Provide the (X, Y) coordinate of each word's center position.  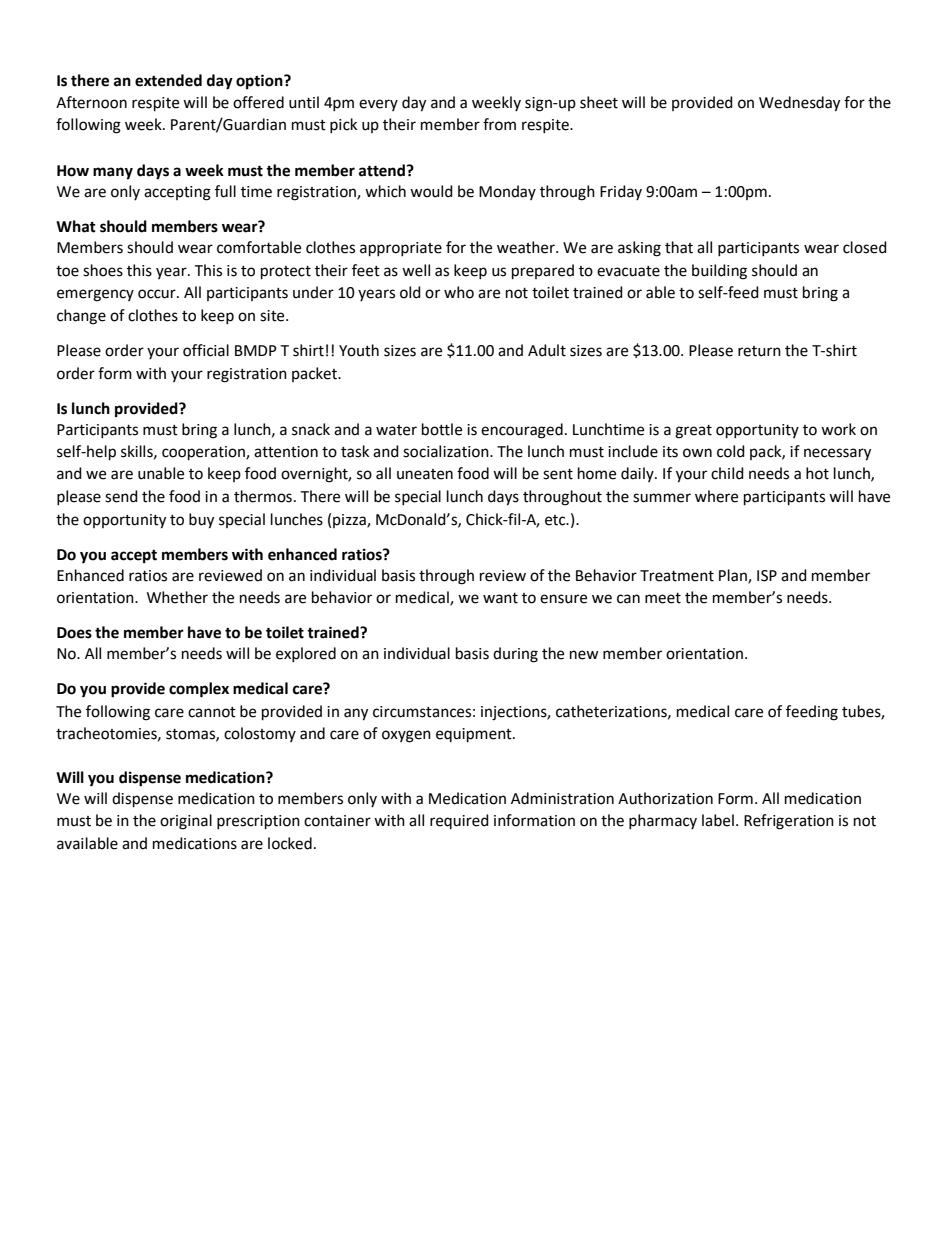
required (459, 821)
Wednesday (799, 104)
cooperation (204, 453)
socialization (447, 451)
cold (731, 451)
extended (168, 80)
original (186, 822)
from (499, 124)
